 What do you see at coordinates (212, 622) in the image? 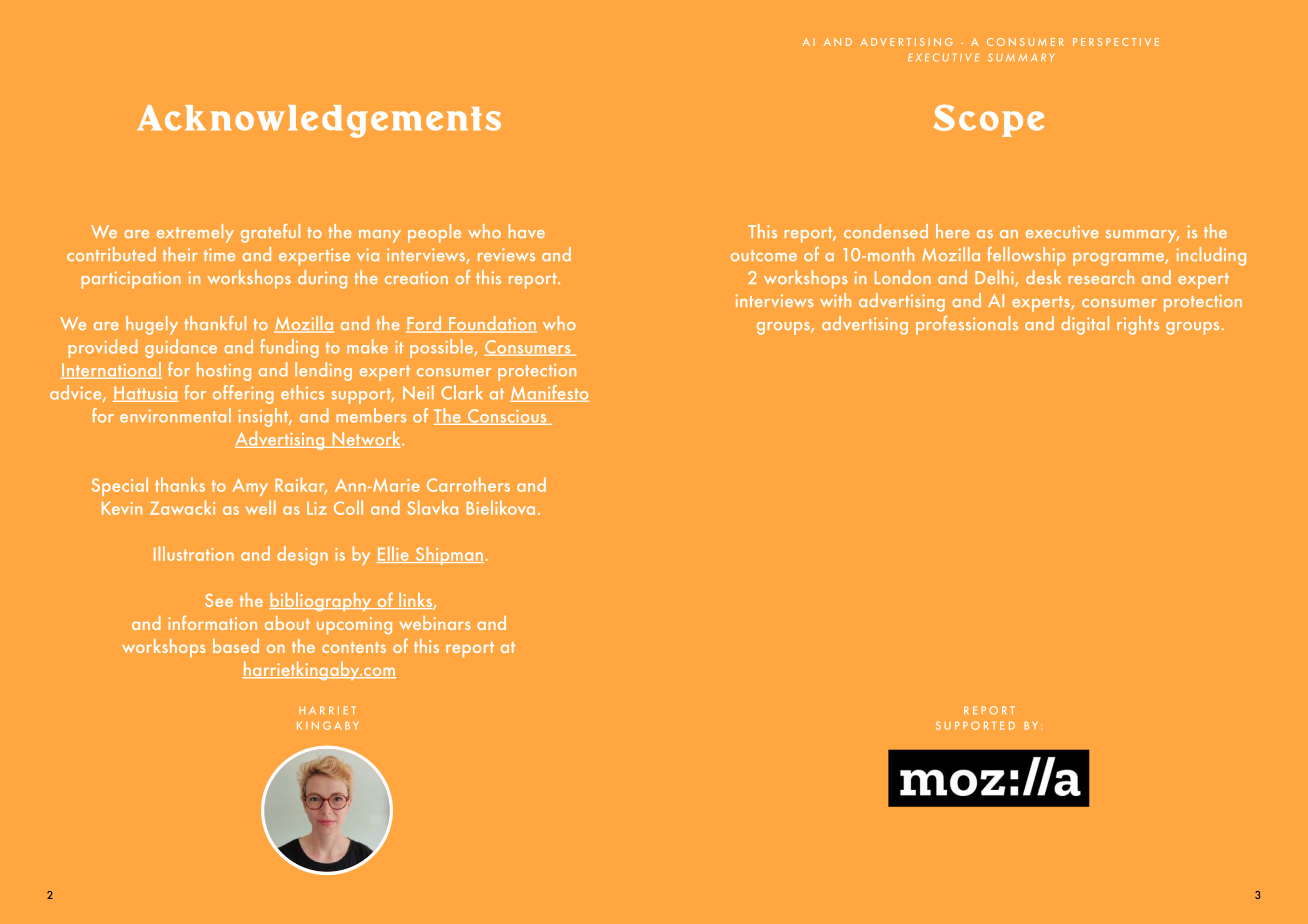
I see `information` at bounding box center [212, 622].
